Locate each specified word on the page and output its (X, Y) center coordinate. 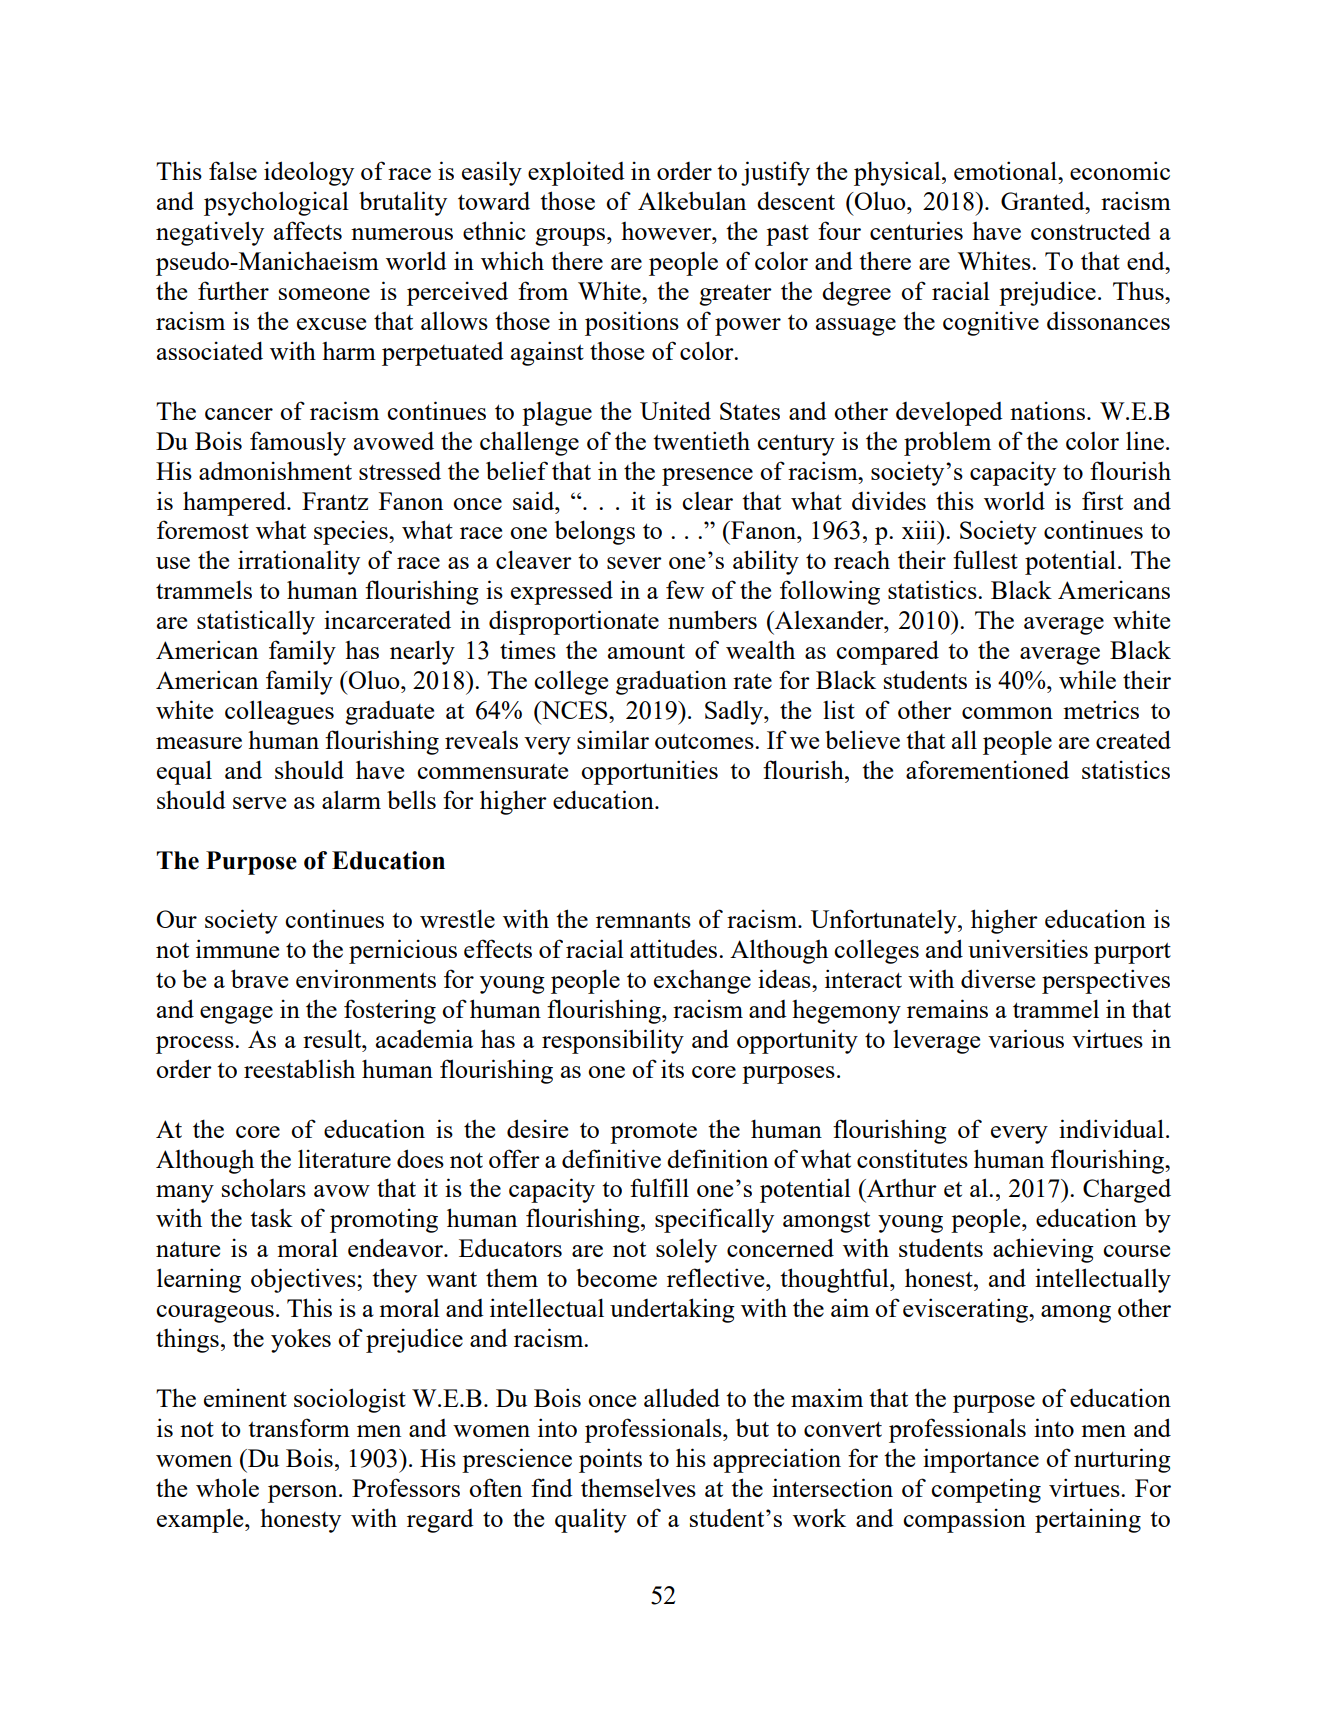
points (610, 1460)
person (304, 1494)
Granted (1044, 201)
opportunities (649, 772)
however (667, 231)
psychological (276, 203)
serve (259, 803)
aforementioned (987, 769)
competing (986, 1490)
